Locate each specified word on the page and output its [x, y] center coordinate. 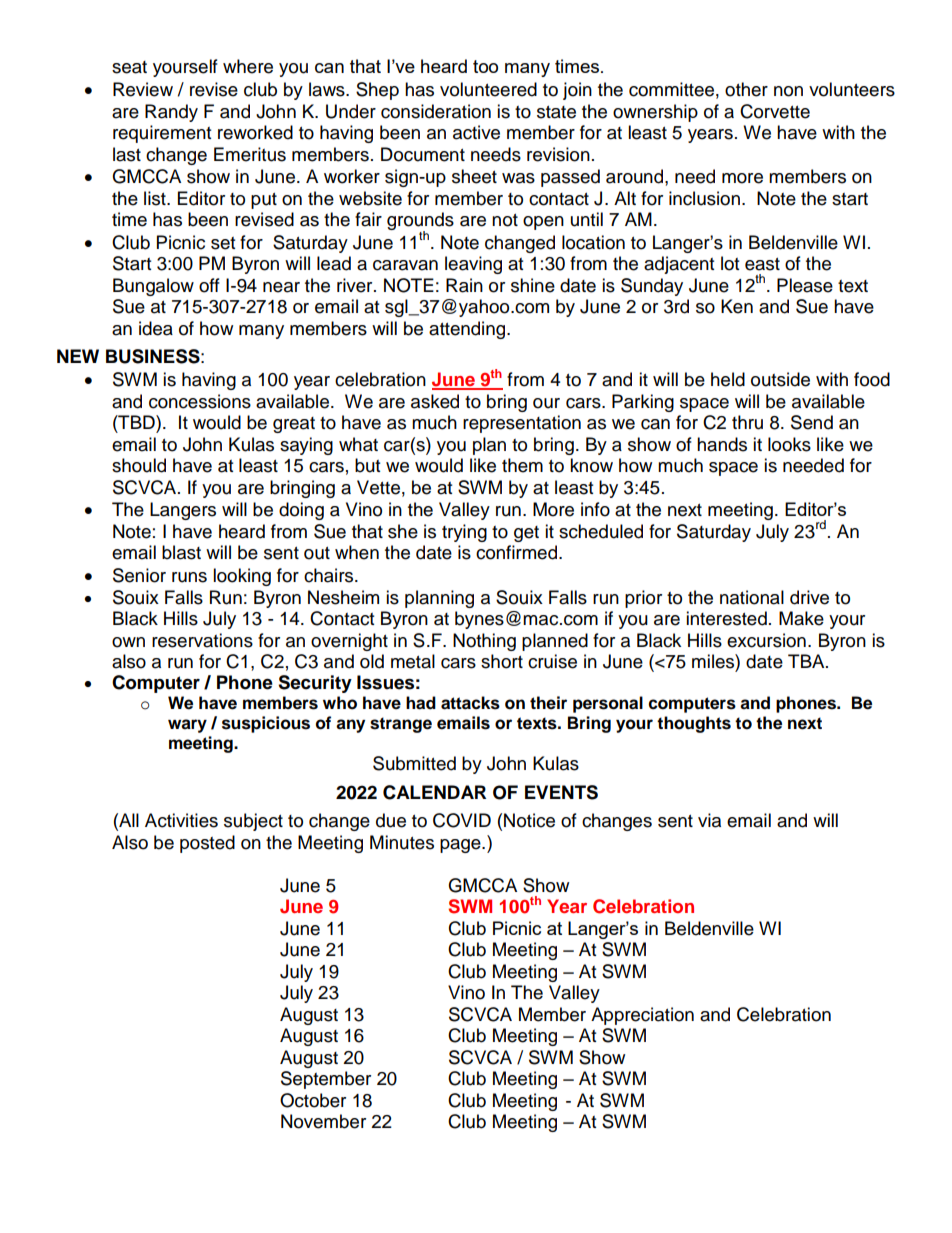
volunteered [488, 89]
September [326, 1080]
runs [189, 577]
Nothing [484, 642]
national [752, 597]
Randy [171, 113]
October [313, 1100]
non [788, 91]
